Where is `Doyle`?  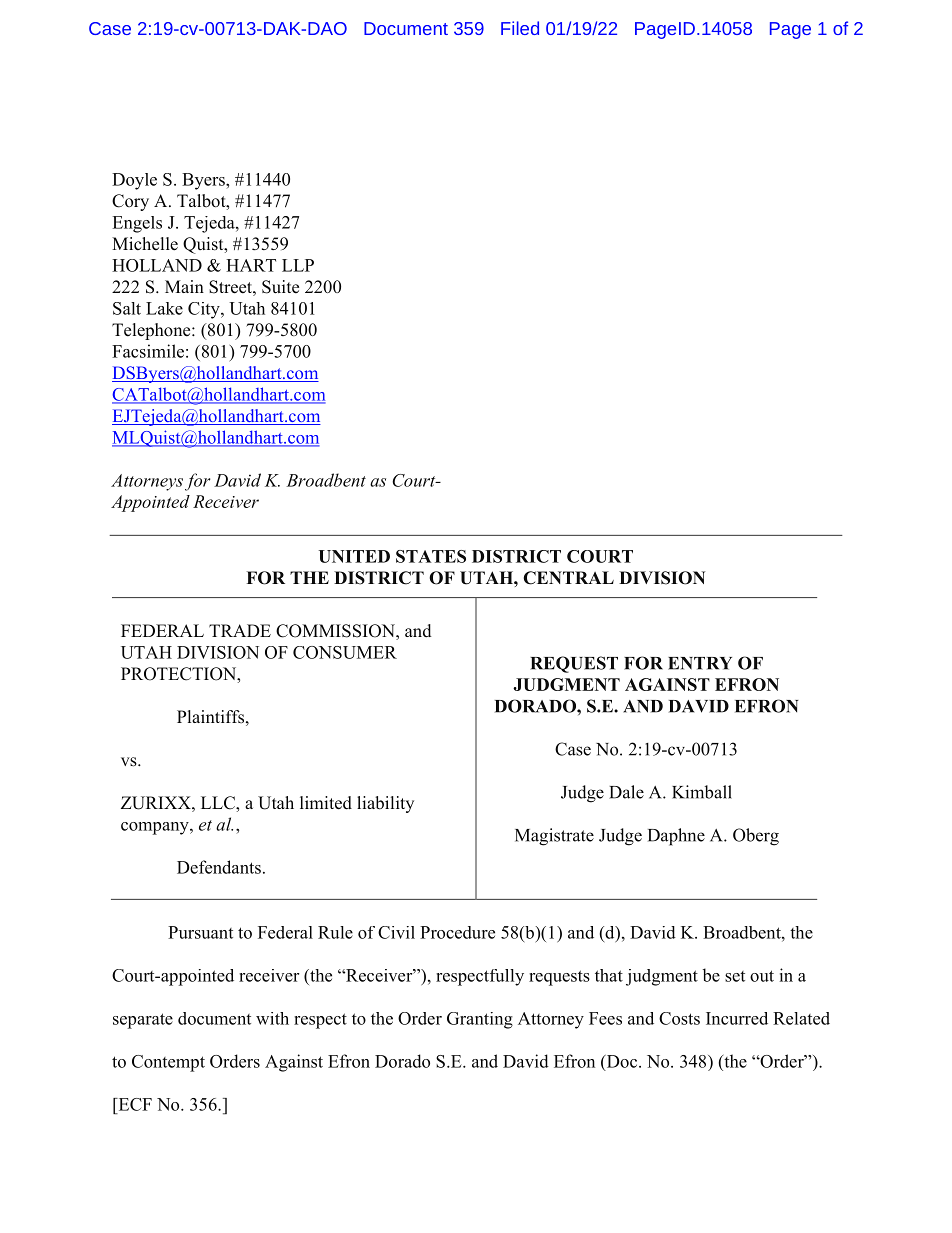 Doyle is located at coordinates (134, 181).
